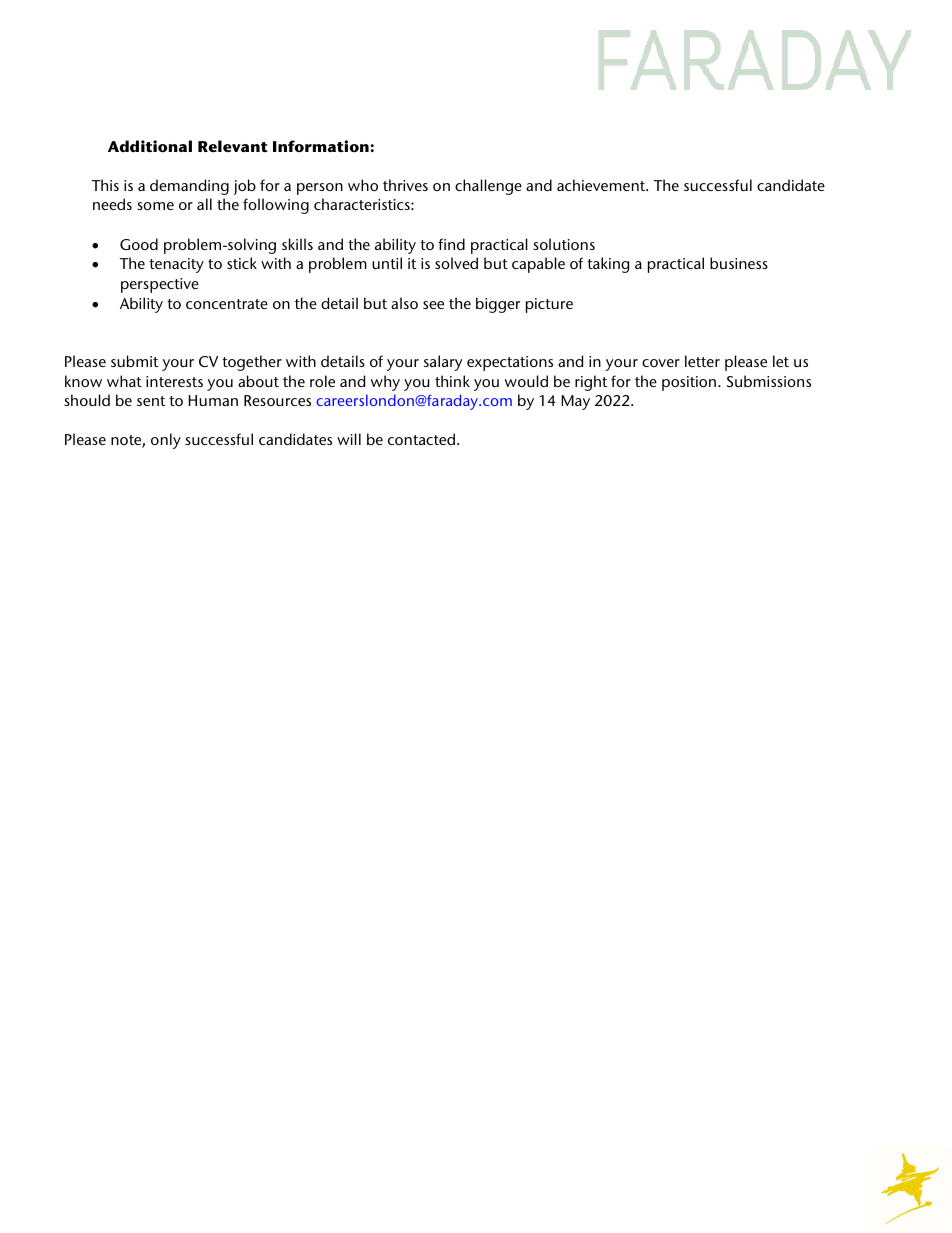 This screenshot has width=952, height=1233. Describe the element at coordinates (150, 146) in the screenshot. I see `Additional` at that location.
